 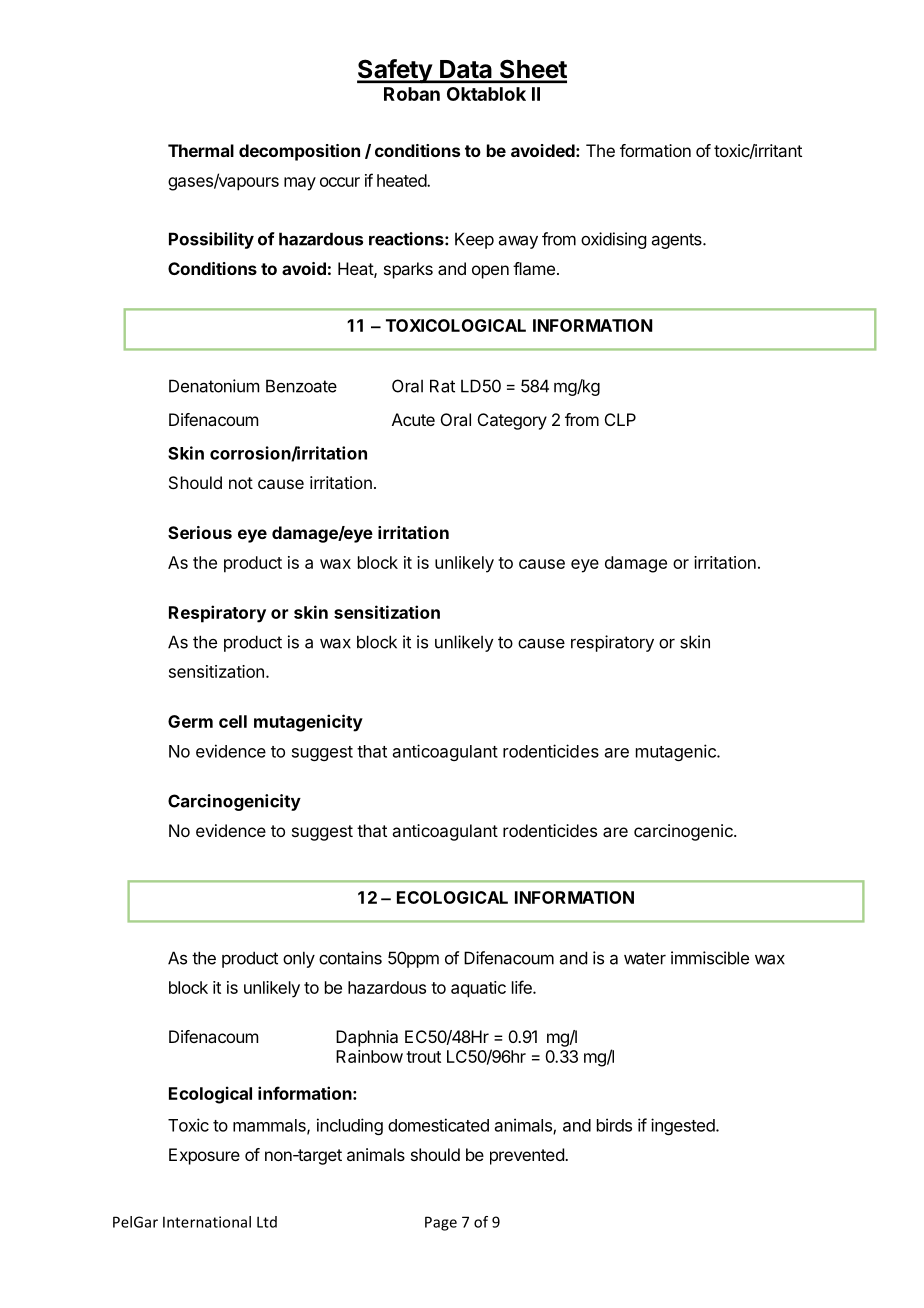 I want to click on CLP, so click(x=620, y=419).
